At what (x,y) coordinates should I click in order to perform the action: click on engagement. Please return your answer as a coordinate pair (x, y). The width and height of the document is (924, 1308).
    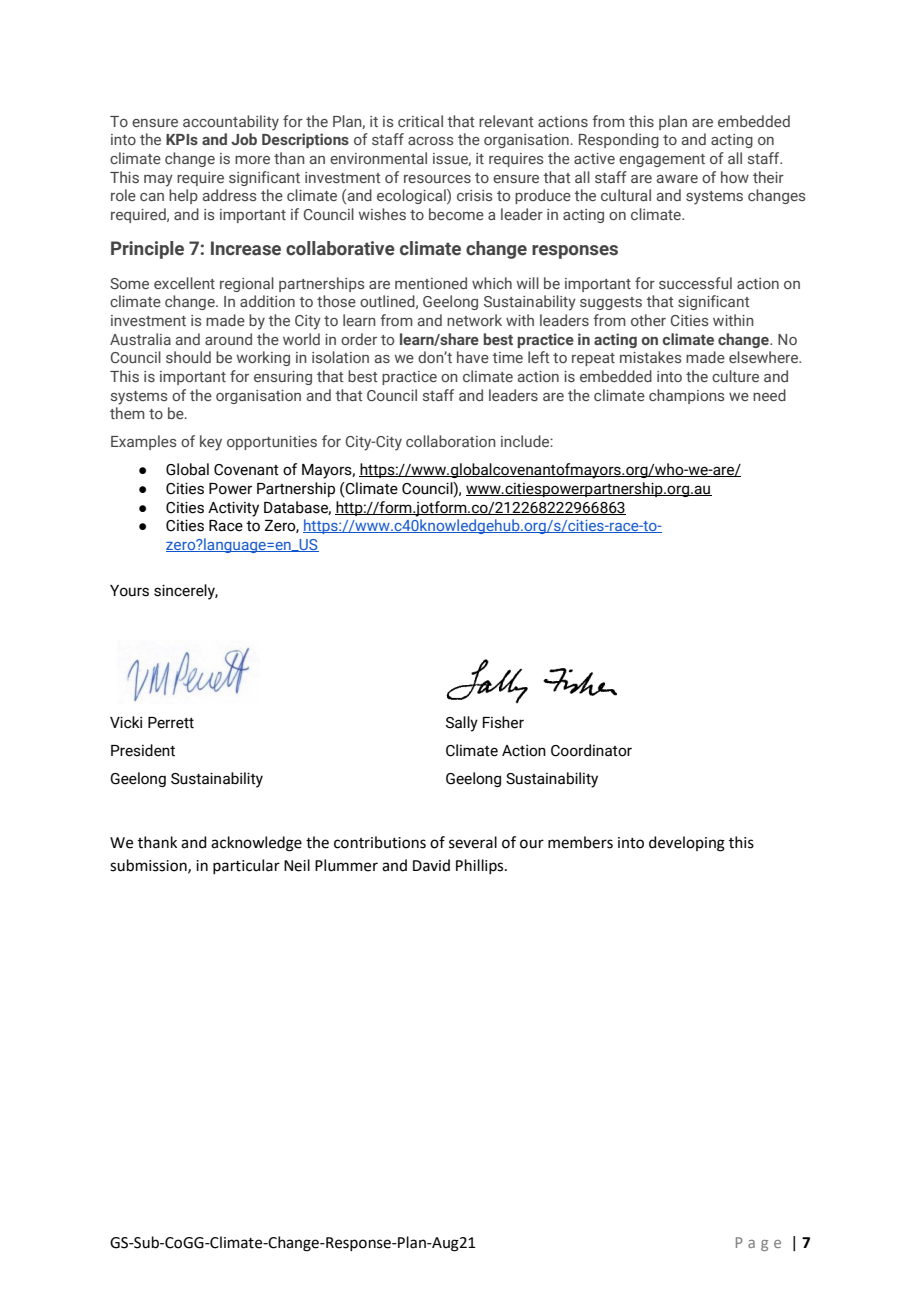
    Looking at the image, I should click on (662, 160).
